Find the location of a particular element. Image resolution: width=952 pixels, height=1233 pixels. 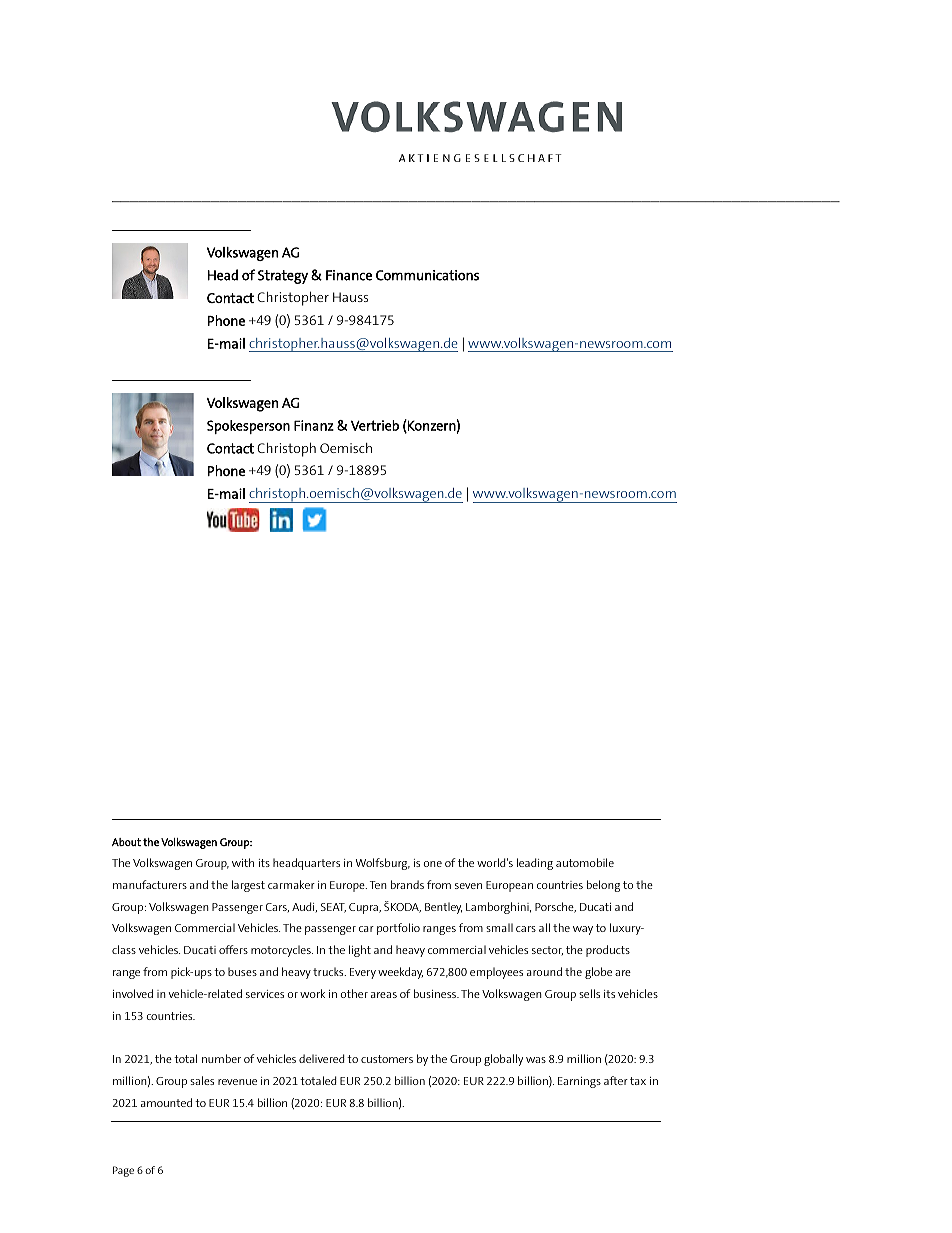

Strategy is located at coordinates (283, 277).
